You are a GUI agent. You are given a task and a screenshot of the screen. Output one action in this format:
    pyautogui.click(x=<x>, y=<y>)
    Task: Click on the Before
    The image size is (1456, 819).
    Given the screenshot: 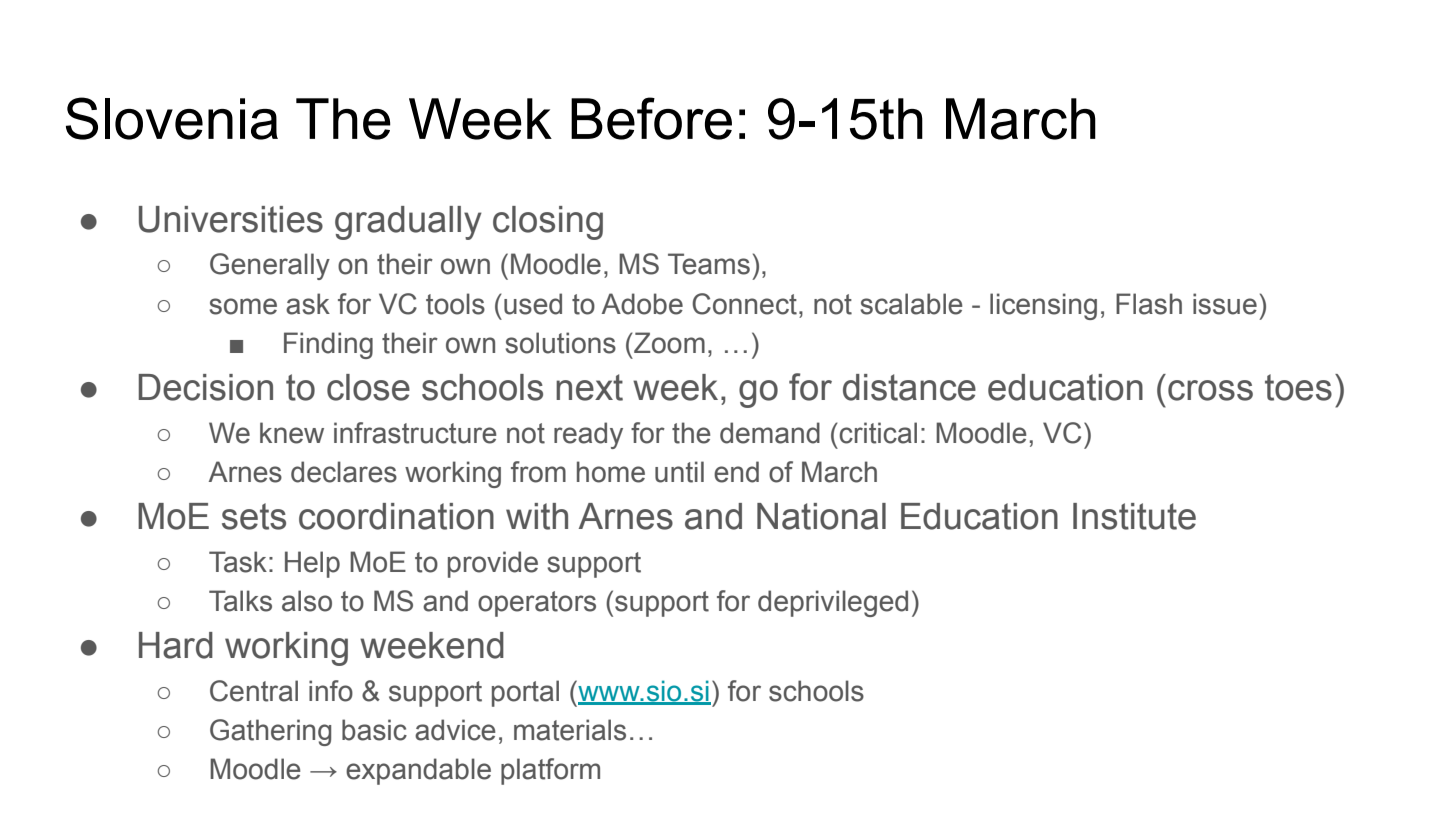 What is the action you would take?
    pyautogui.click(x=651, y=118)
